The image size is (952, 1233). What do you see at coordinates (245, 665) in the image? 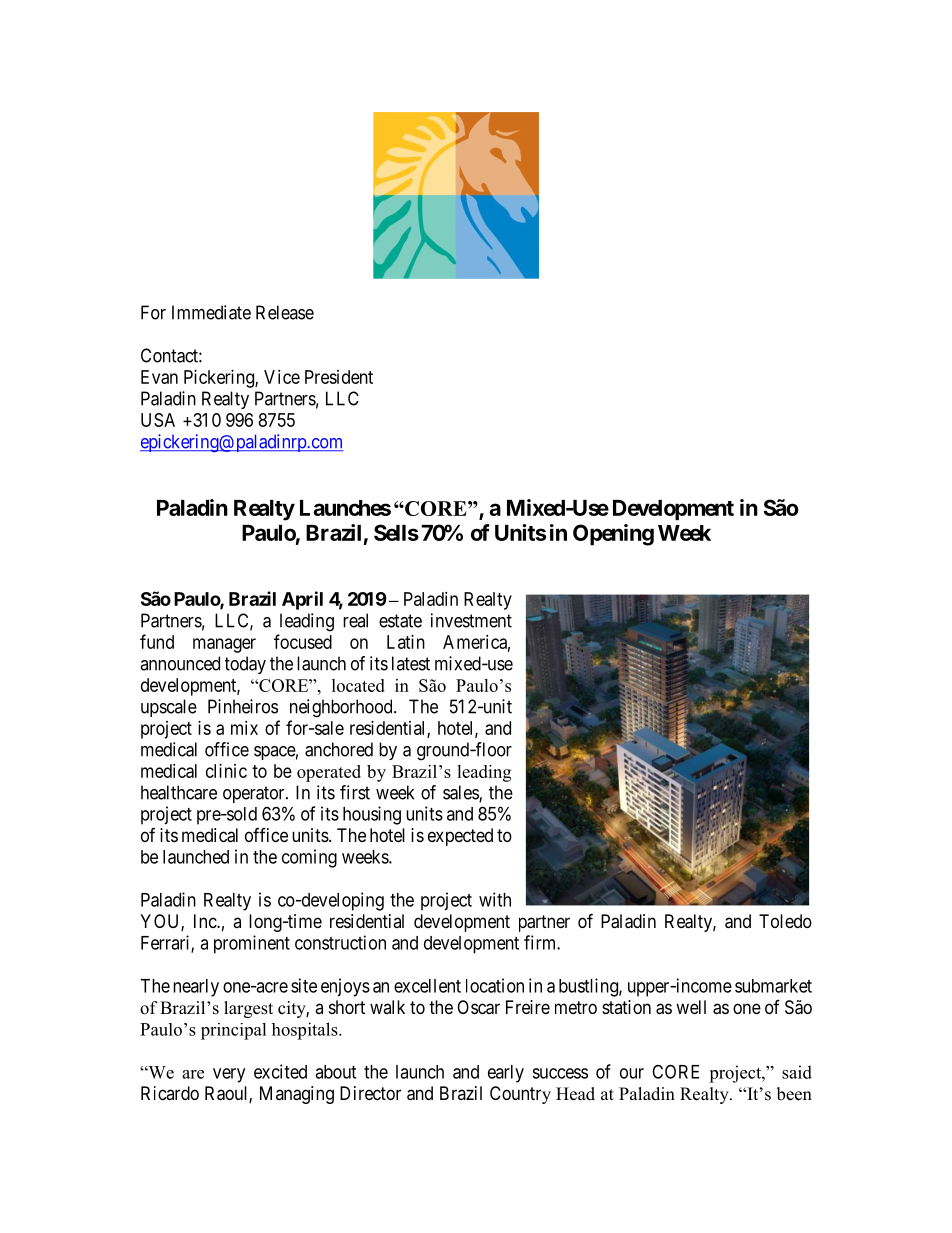
I see `today` at bounding box center [245, 665].
